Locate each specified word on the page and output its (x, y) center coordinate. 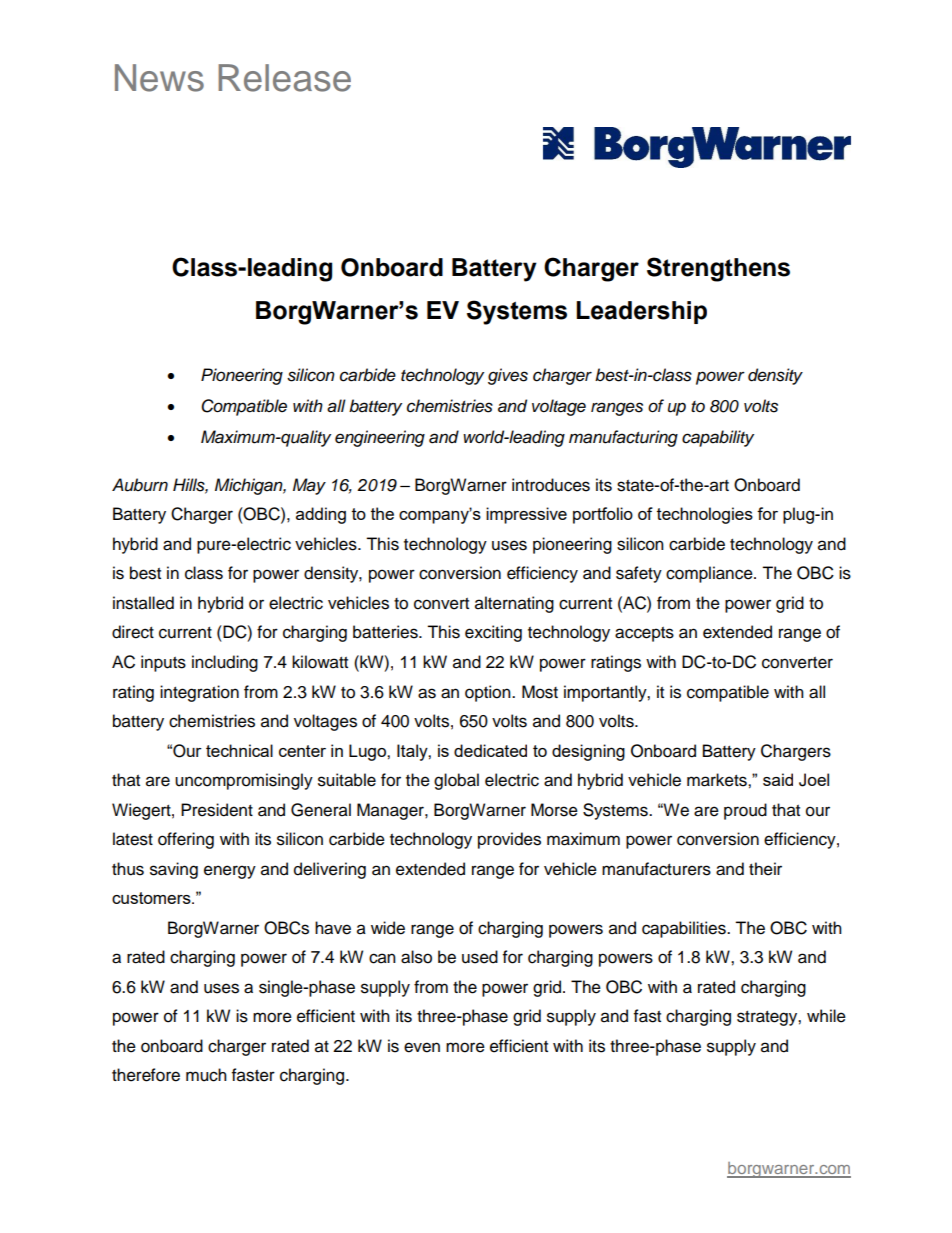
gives (508, 376)
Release (284, 78)
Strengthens (718, 269)
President (217, 810)
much (206, 1075)
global (456, 781)
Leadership (641, 312)
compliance (710, 574)
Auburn (140, 485)
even (422, 1047)
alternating (514, 604)
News (159, 78)
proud (745, 811)
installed (143, 603)
